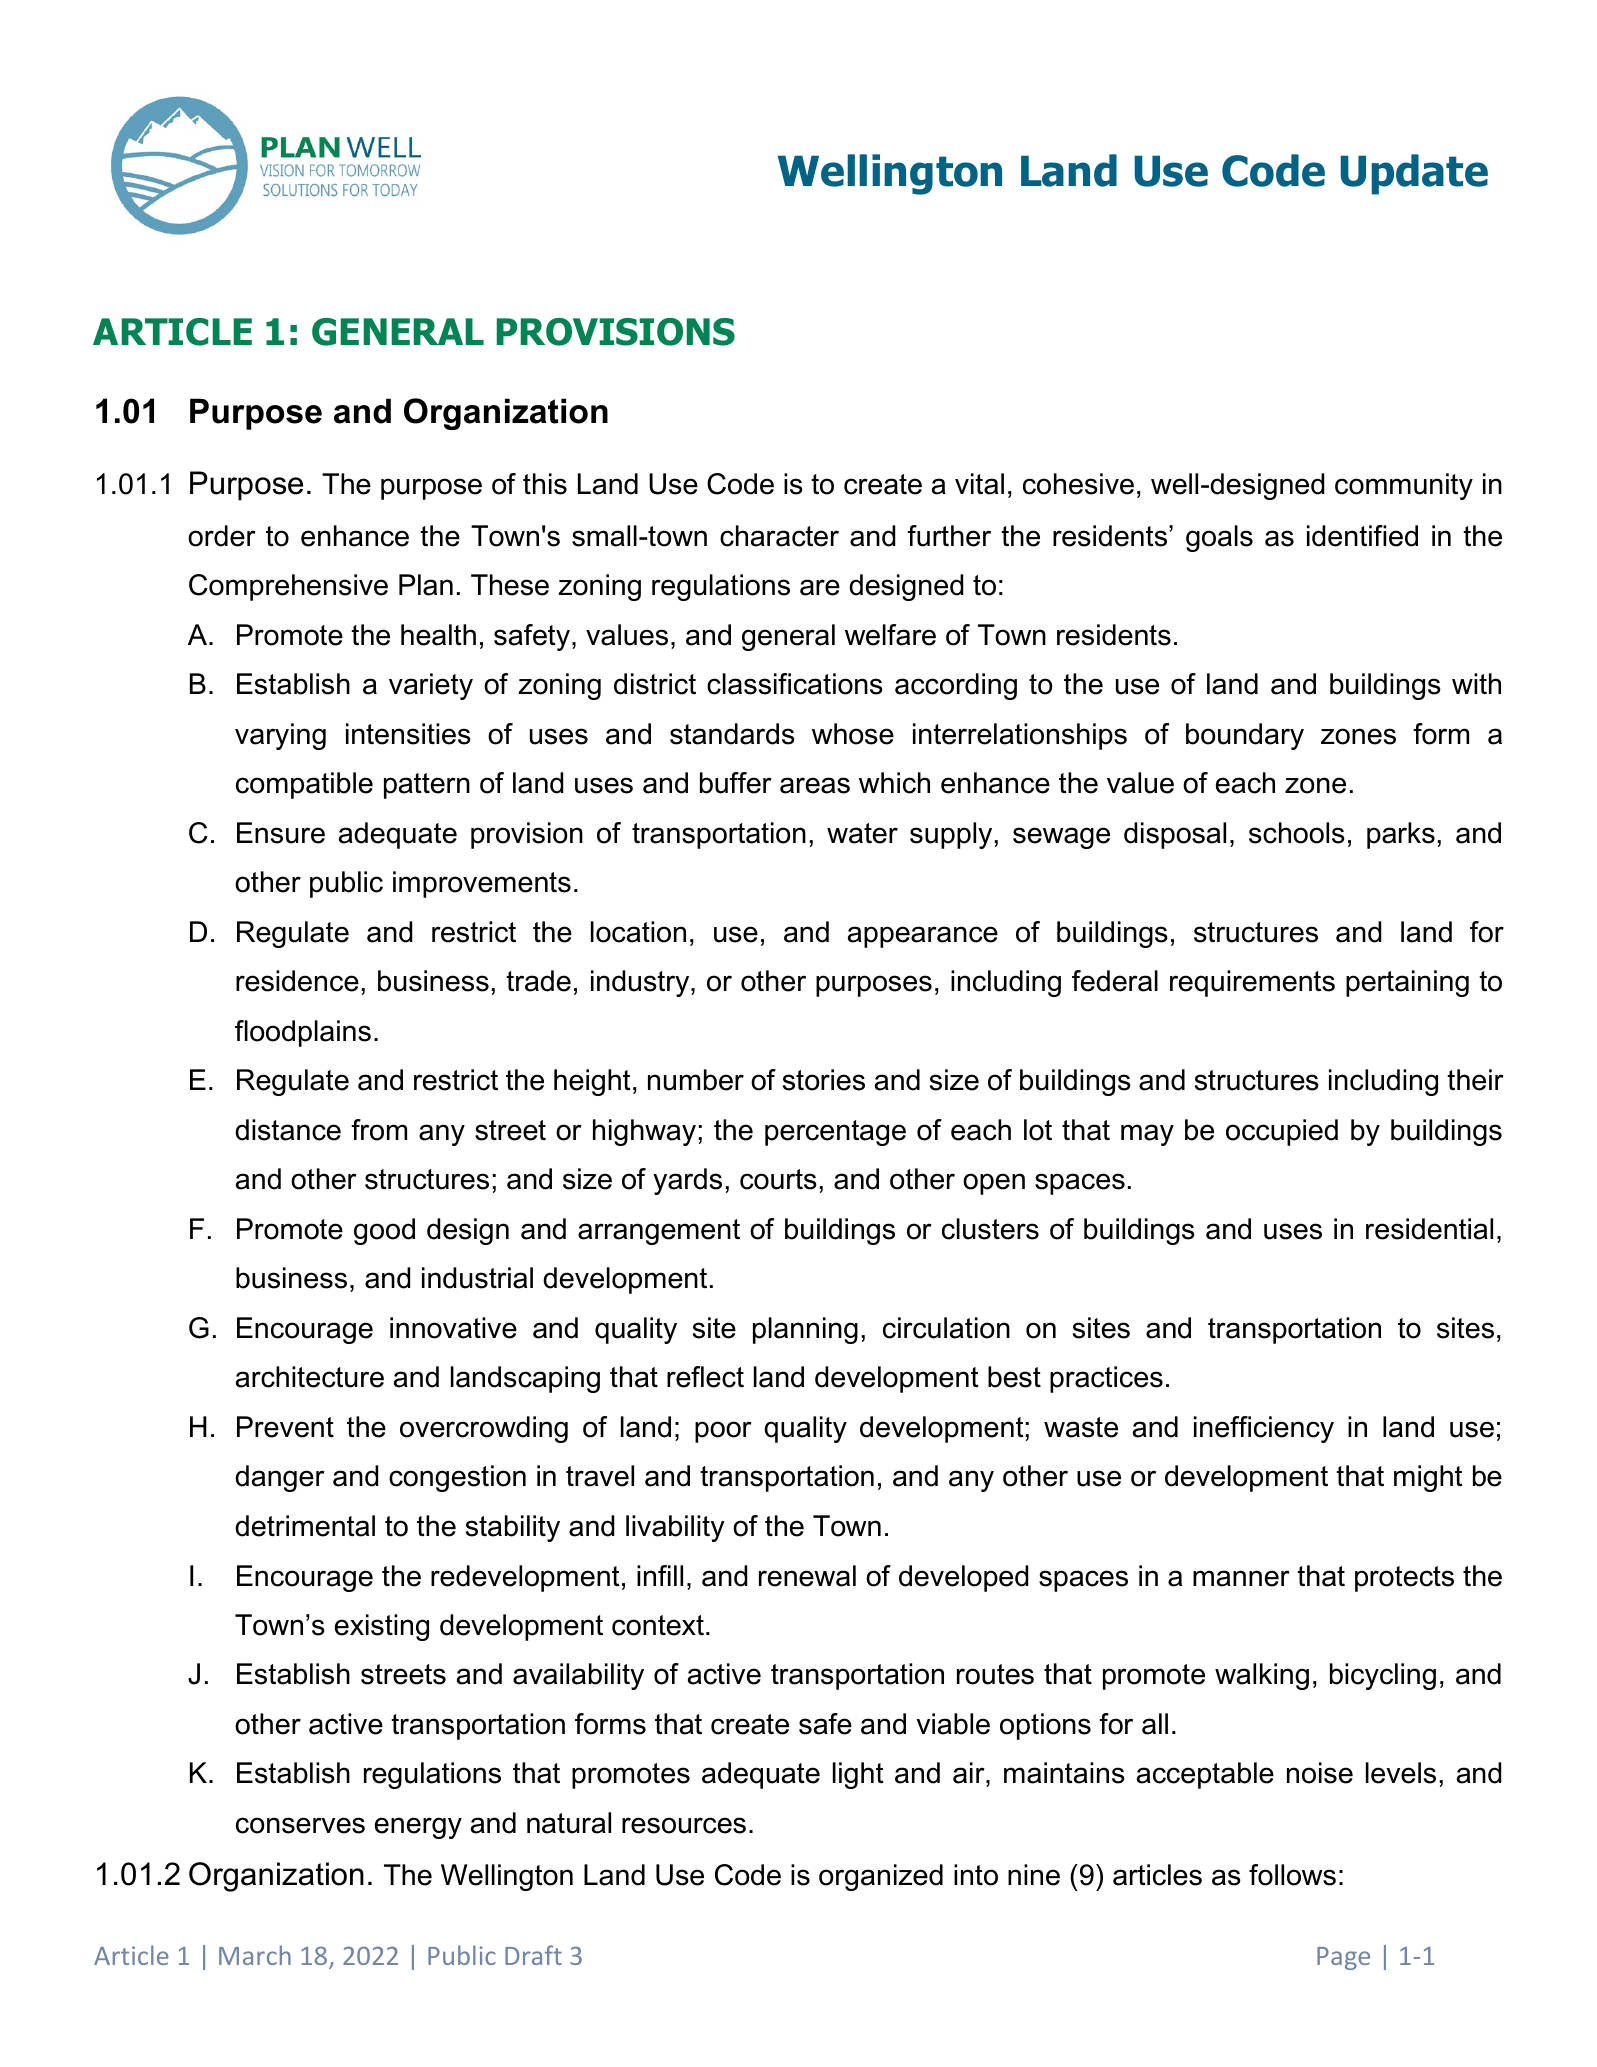 This page has width=1597, height=2067. Describe the element at coordinates (979, 484) in the page. I see `vital` at that location.
